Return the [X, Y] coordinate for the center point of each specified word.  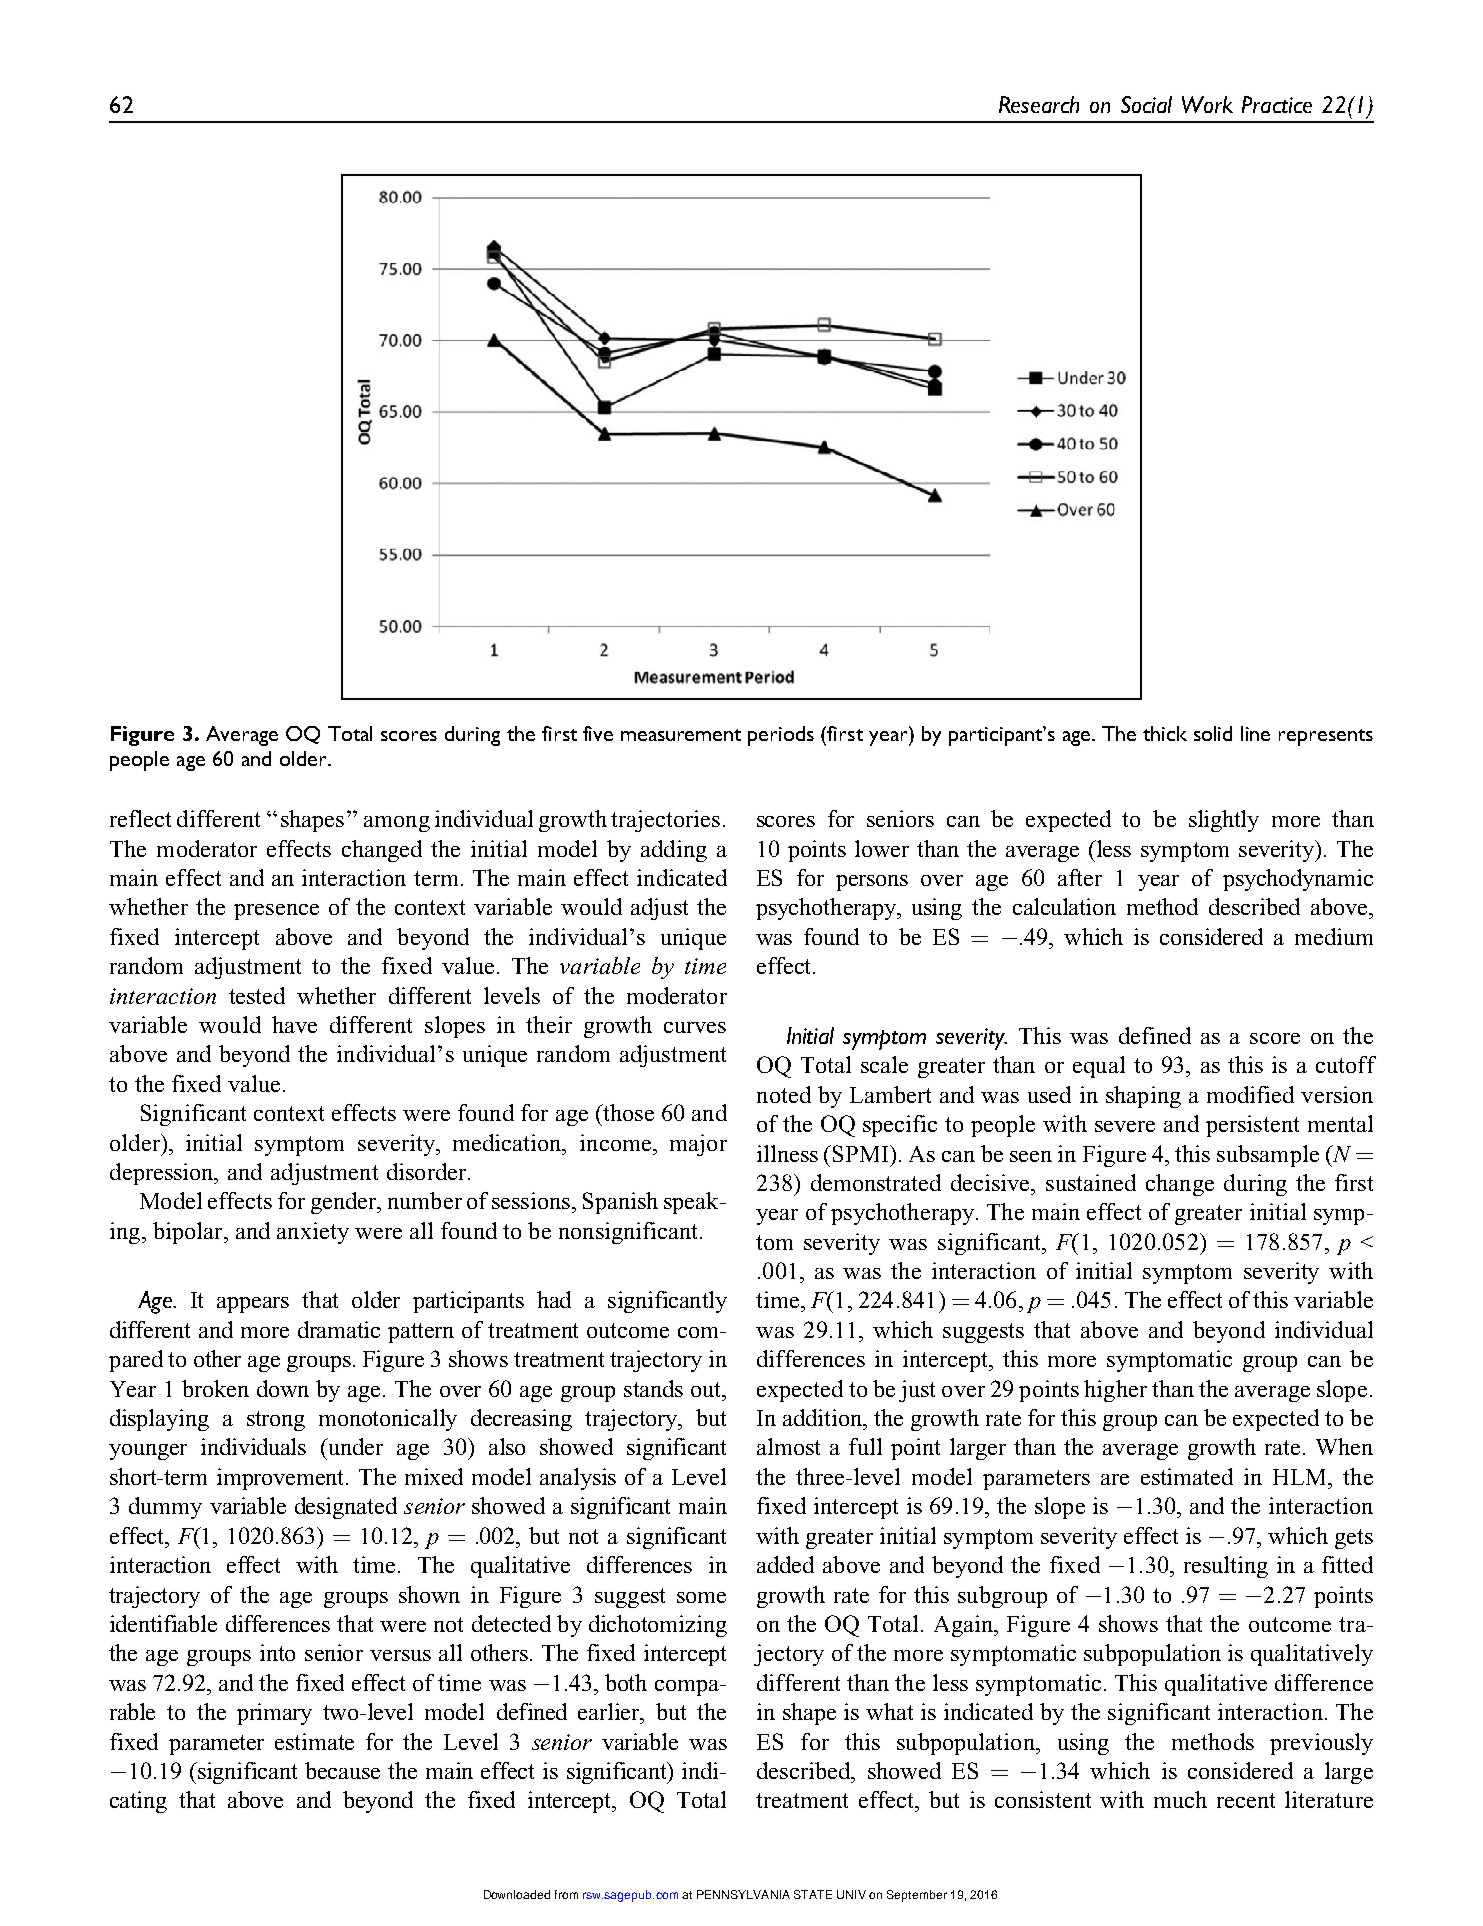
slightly [1224, 821]
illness [787, 1153]
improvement [282, 1479]
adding [674, 851]
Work [1207, 104]
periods [781, 736]
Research [1039, 104]
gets [1354, 1539]
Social [1146, 104]
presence [276, 912]
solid [1213, 733]
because [342, 1770]
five [598, 733]
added [785, 1564]
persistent [1252, 1126]
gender [345, 1203]
